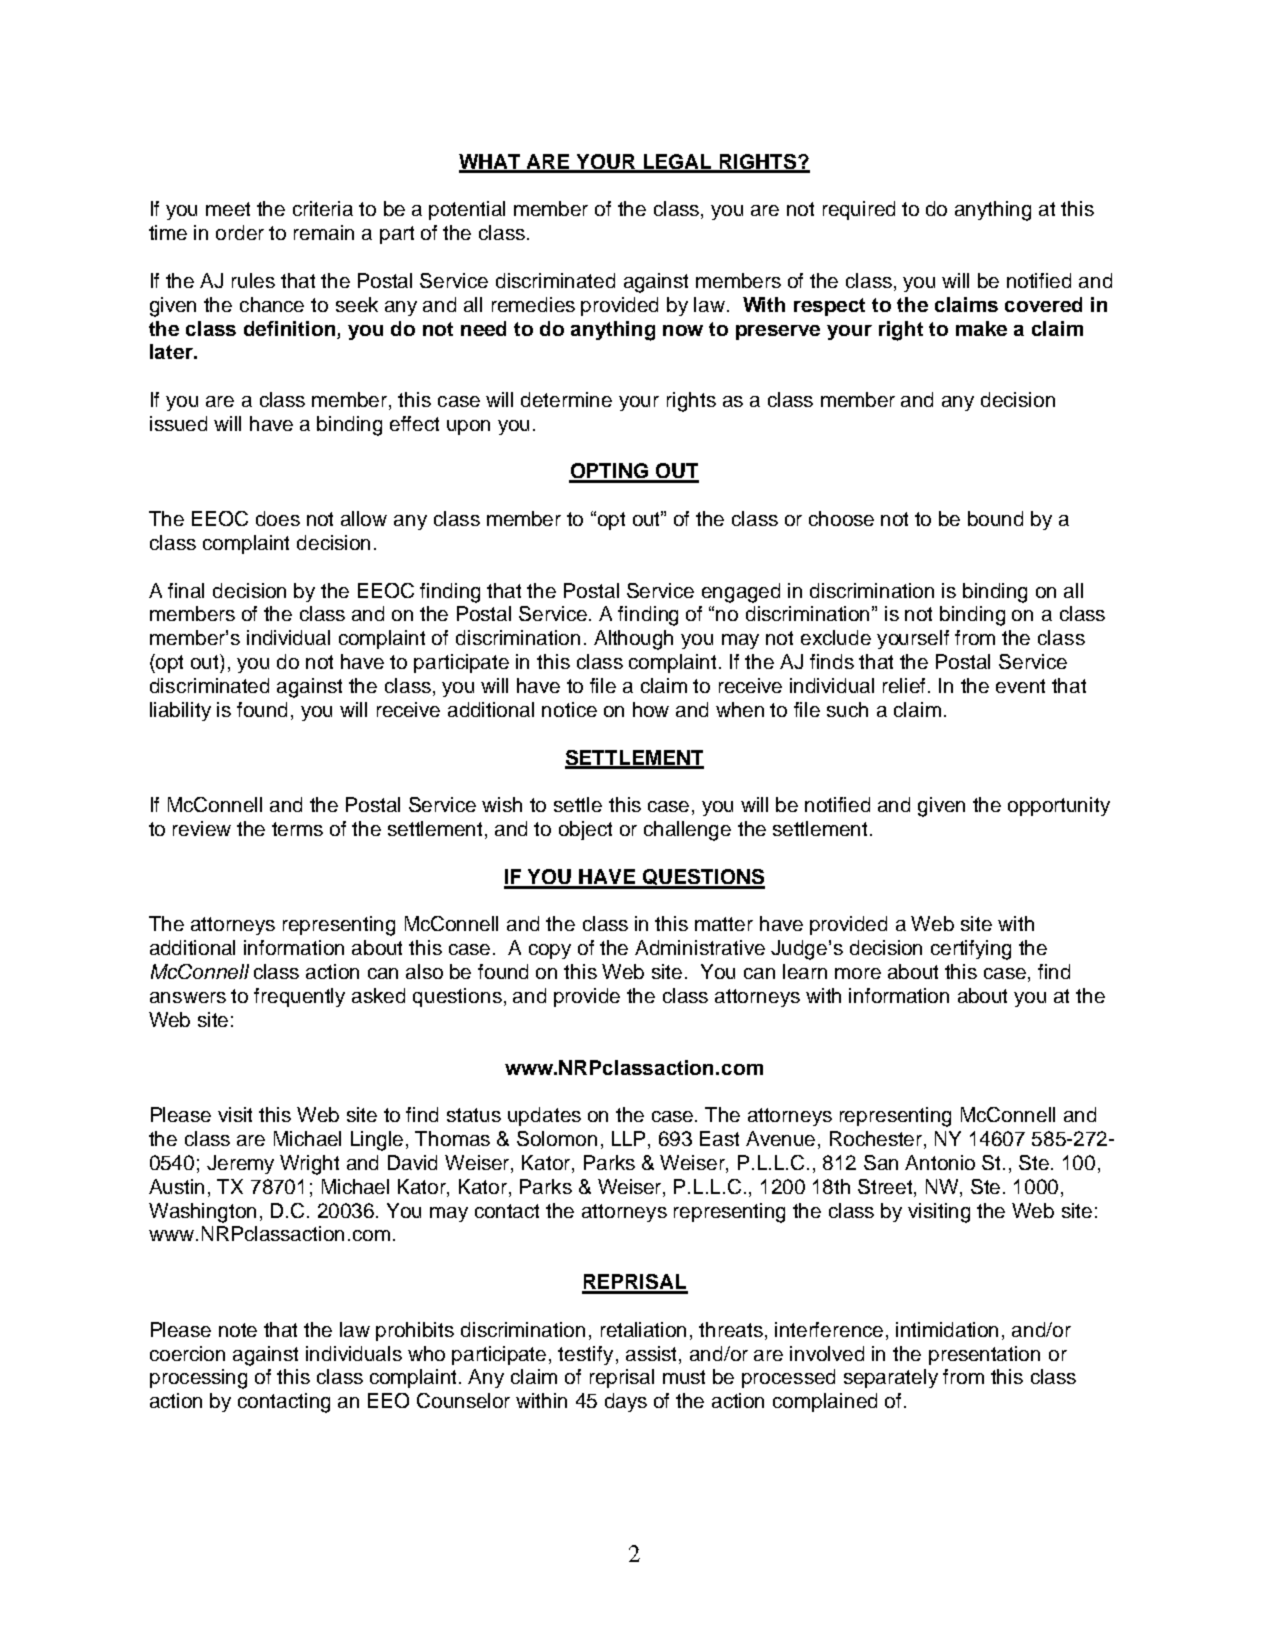 Image resolution: width=1269 pixels, height=1642 pixels. I want to click on required, so click(859, 210).
